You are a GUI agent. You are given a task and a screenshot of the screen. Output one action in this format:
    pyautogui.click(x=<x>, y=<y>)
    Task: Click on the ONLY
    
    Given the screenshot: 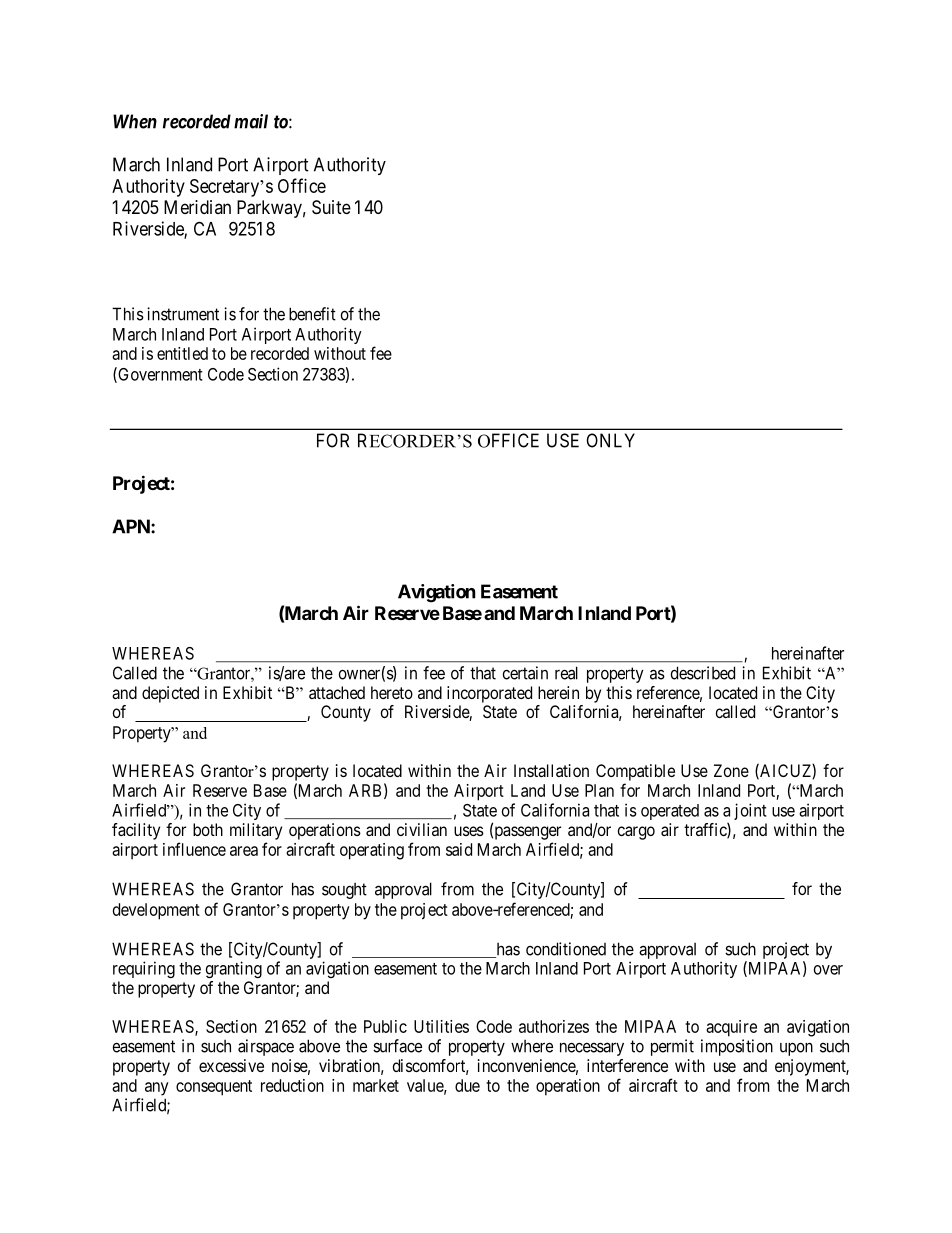 What is the action you would take?
    pyautogui.click(x=610, y=440)
